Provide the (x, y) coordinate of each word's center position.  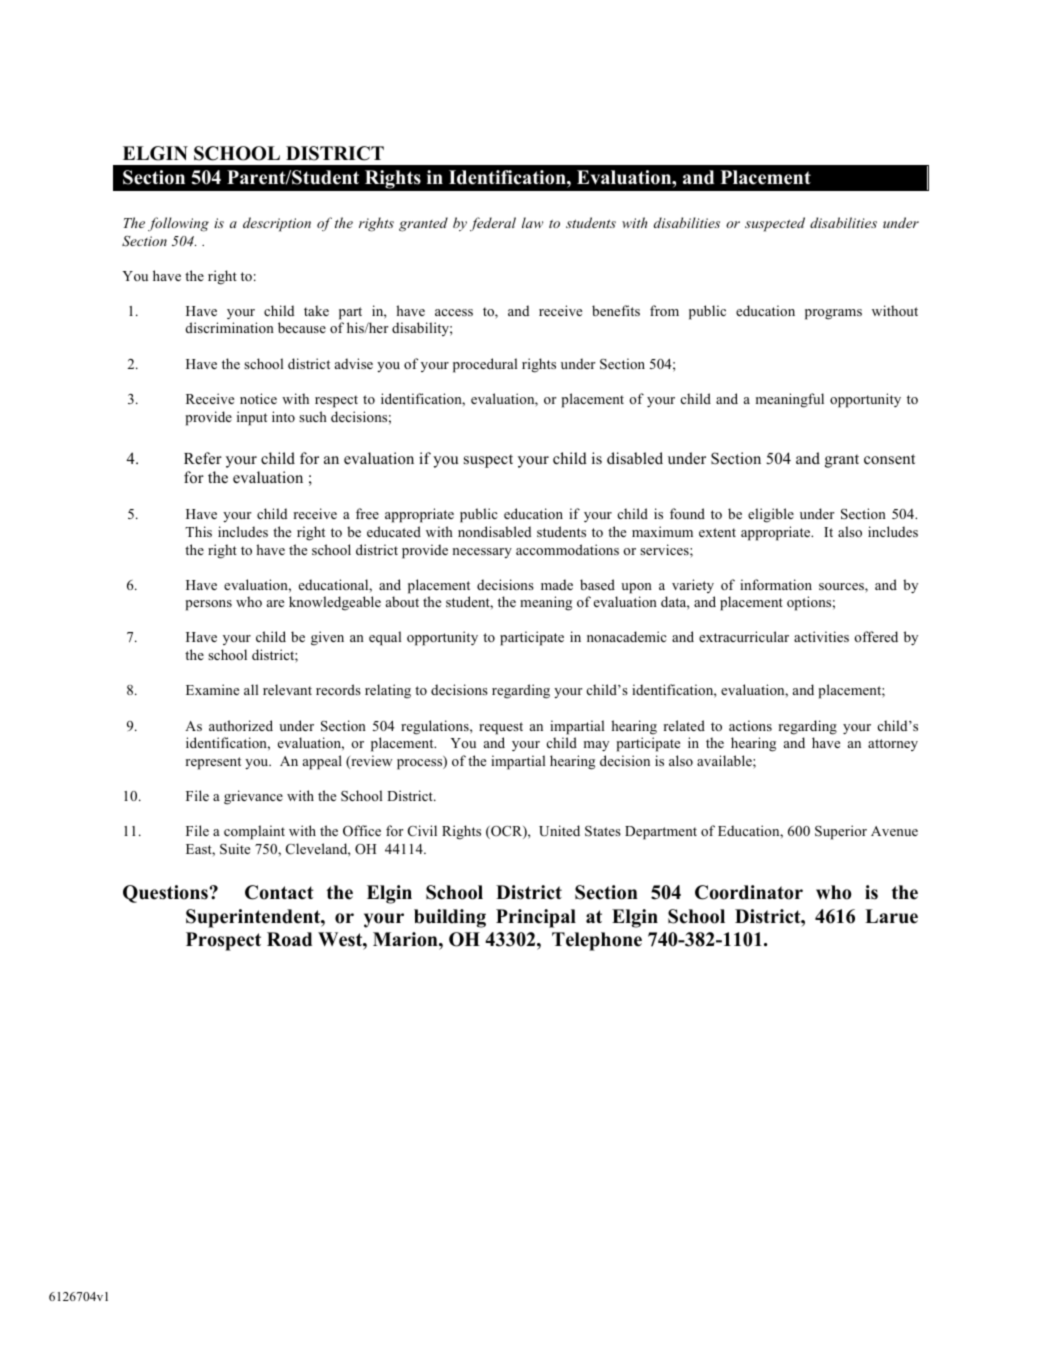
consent (889, 459)
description (277, 224)
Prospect (223, 941)
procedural (485, 365)
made (557, 584)
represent (213, 763)
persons (209, 605)
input (252, 418)
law (532, 222)
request (501, 728)
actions (750, 725)
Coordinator (749, 892)
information (776, 584)
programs (833, 314)
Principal (536, 918)
